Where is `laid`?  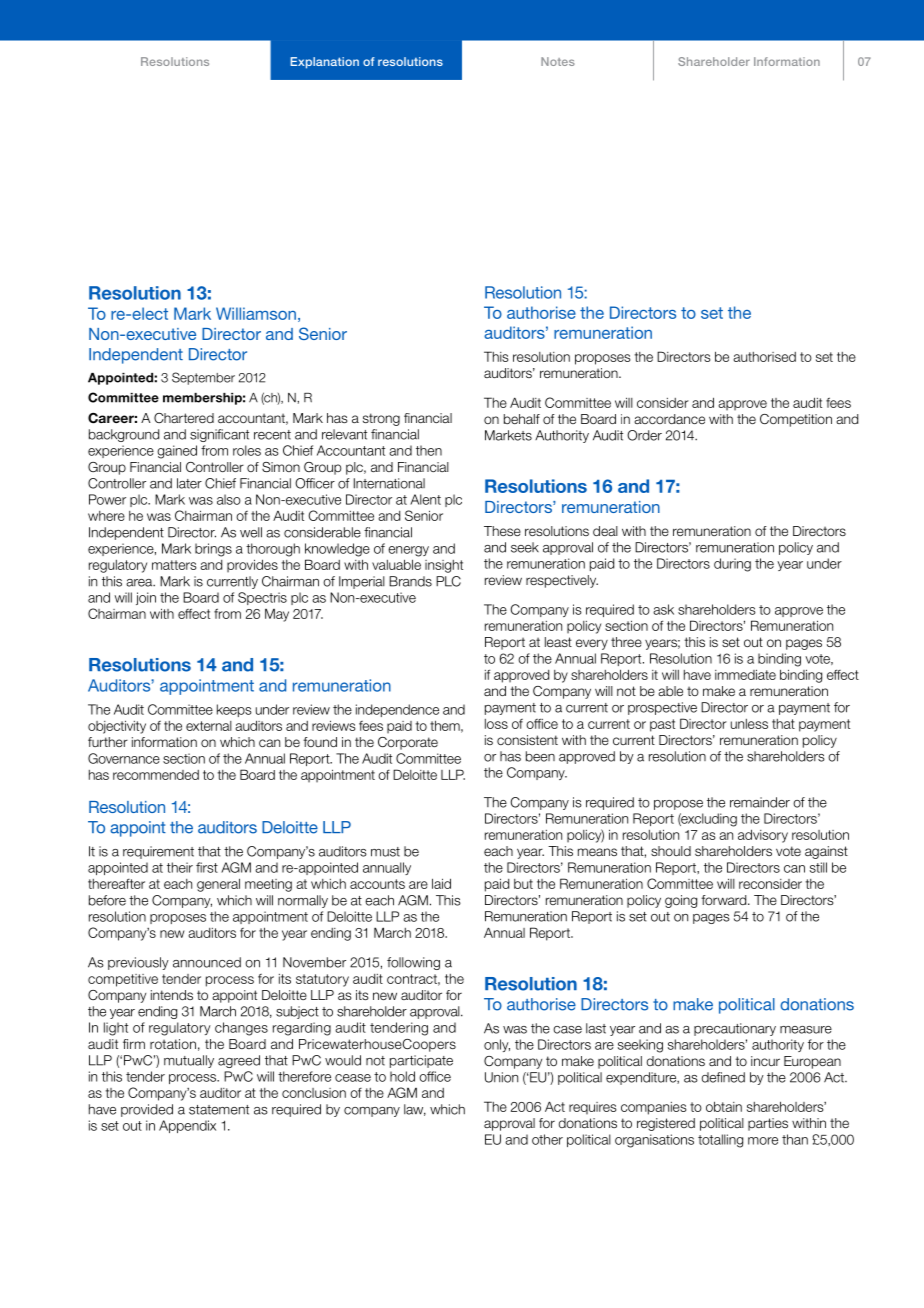
laid is located at coordinates (441, 883).
